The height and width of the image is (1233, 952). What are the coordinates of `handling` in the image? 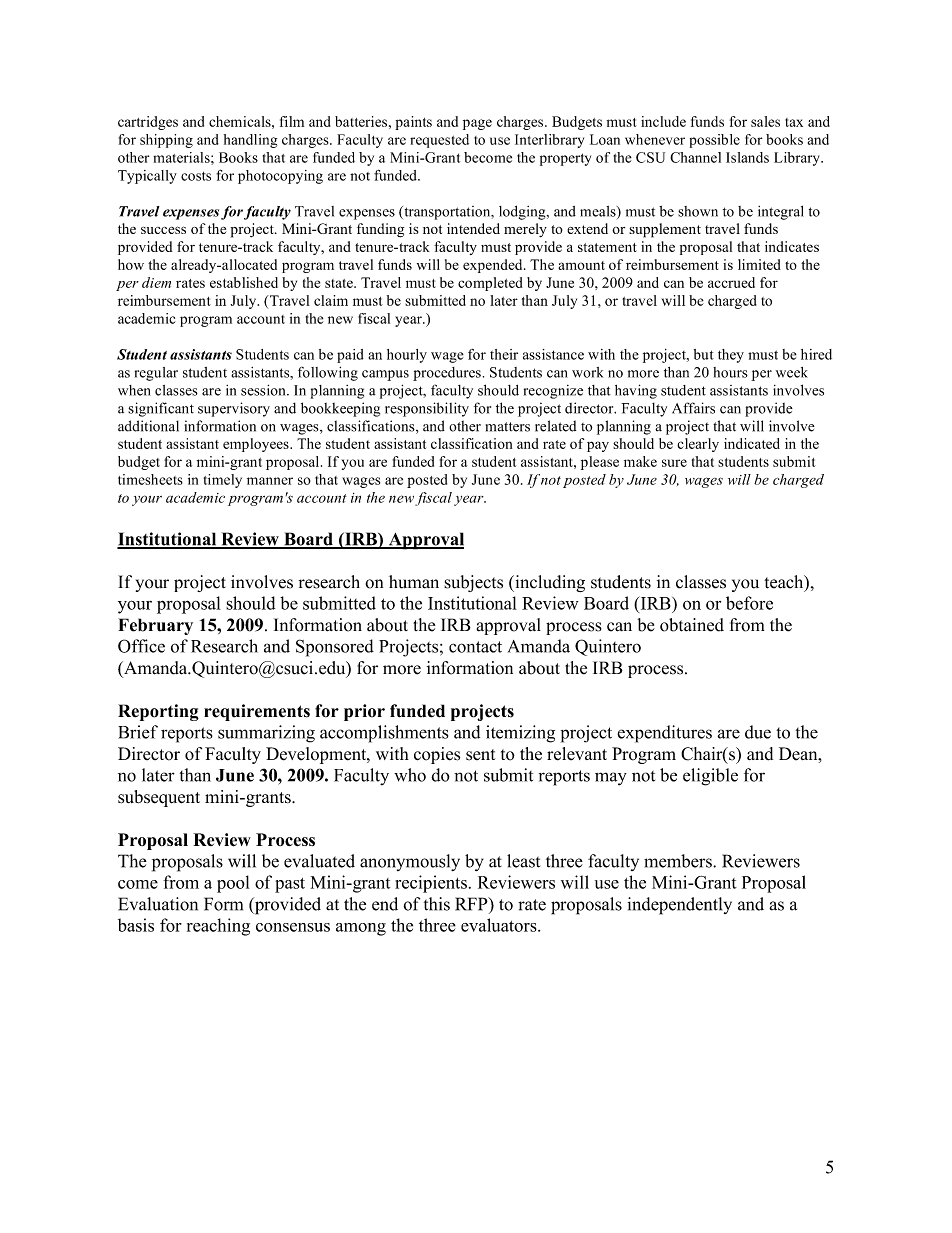 It's located at (250, 141).
